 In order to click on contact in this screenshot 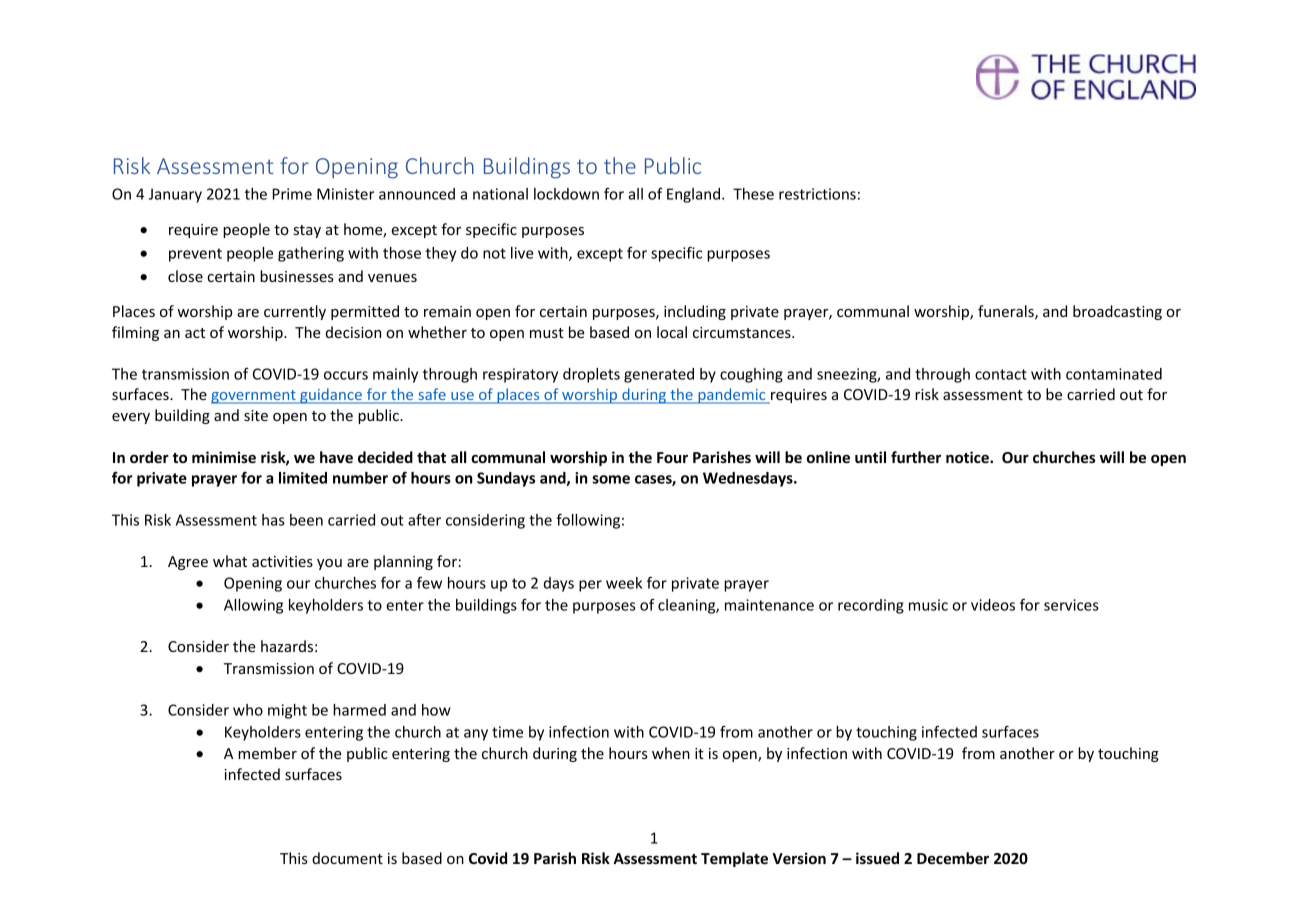, I will do `click(1001, 374)`.
